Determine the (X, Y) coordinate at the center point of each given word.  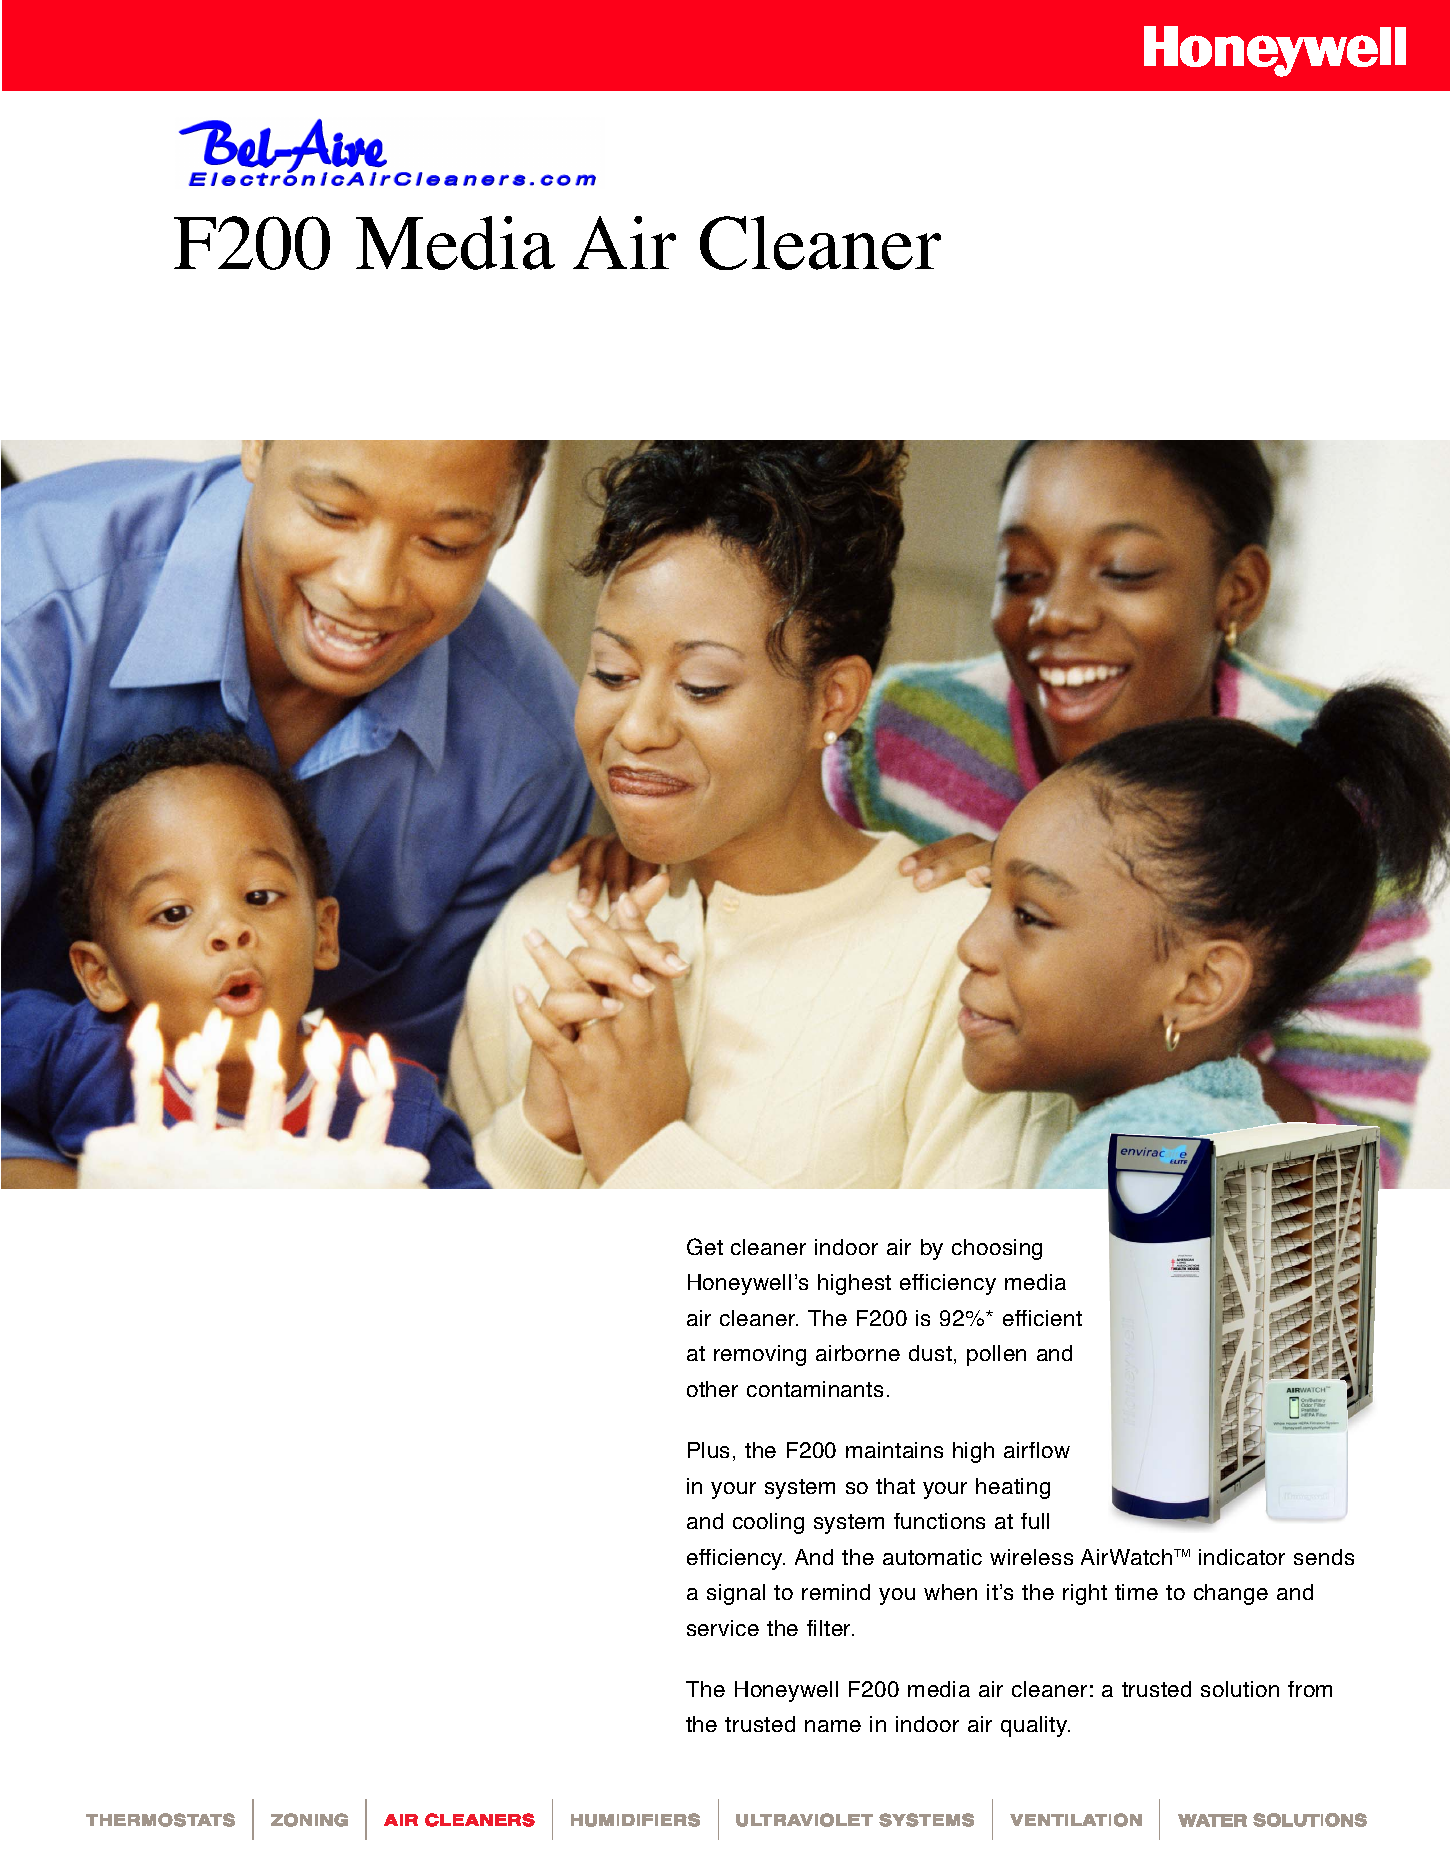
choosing (997, 1249)
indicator (1242, 1557)
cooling (768, 1523)
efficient (1042, 1318)
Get (705, 1246)
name (833, 1726)
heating (1013, 1488)
